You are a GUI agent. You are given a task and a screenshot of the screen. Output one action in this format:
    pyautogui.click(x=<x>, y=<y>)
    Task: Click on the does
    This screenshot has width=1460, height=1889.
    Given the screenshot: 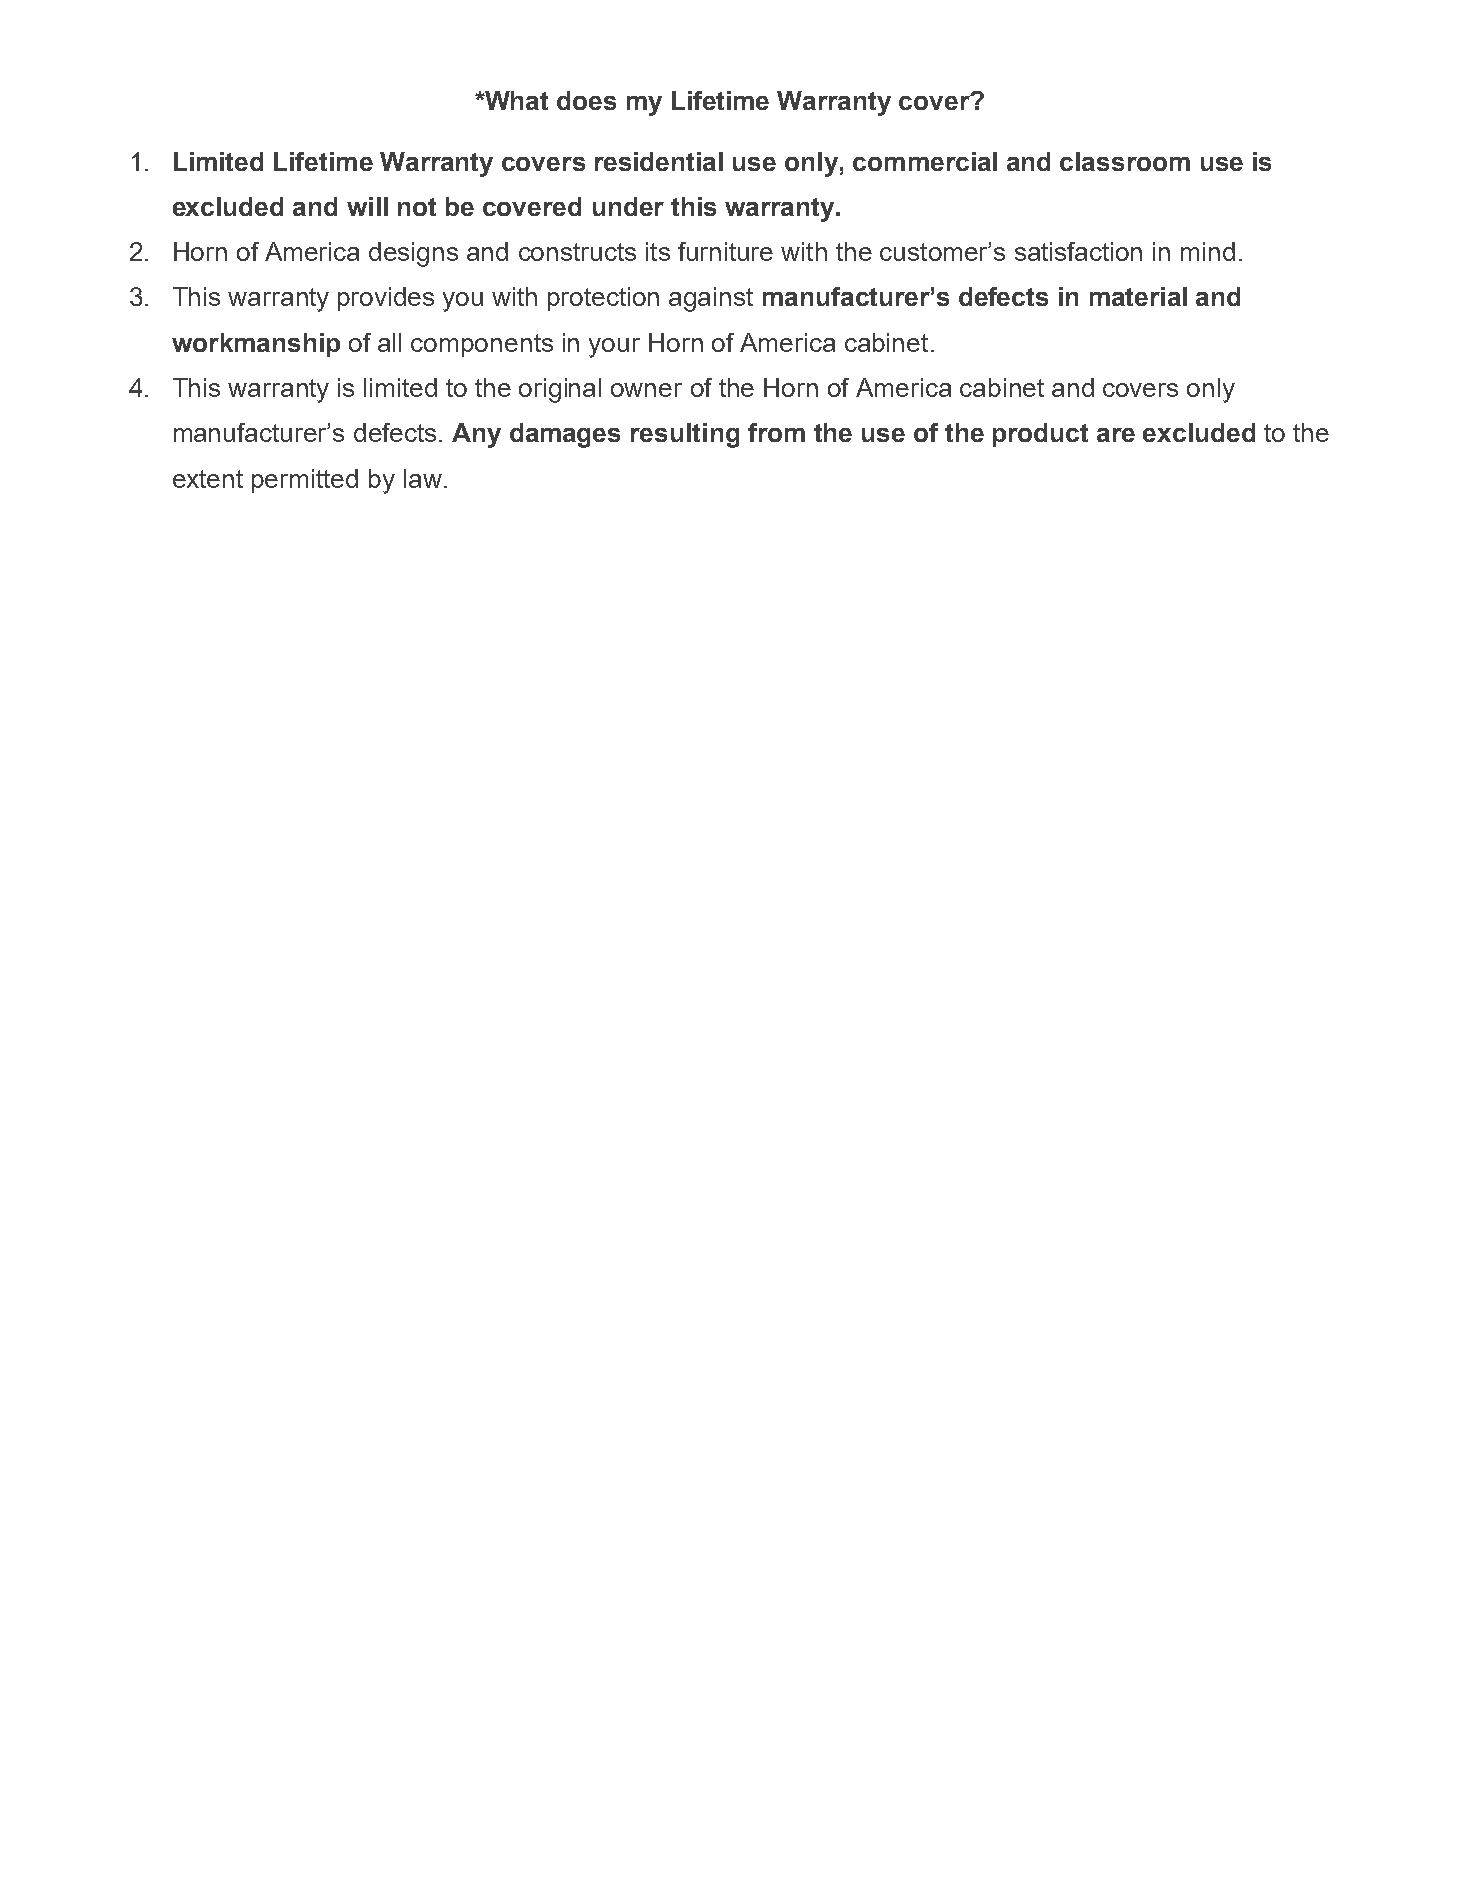 What is the action you would take?
    pyautogui.click(x=586, y=100)
